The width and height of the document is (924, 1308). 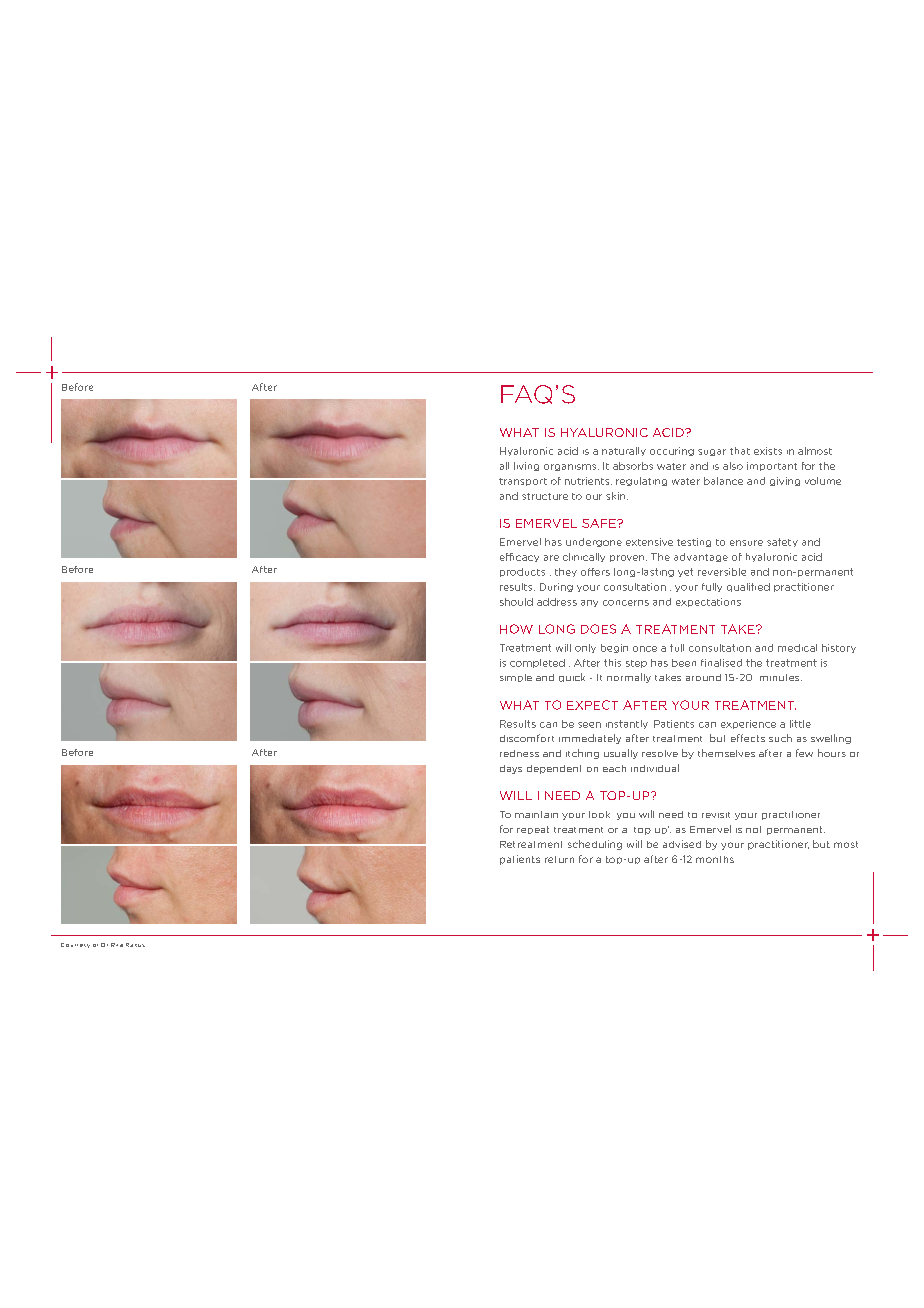 I want to click on maintain, so click(x=536, y=814).
